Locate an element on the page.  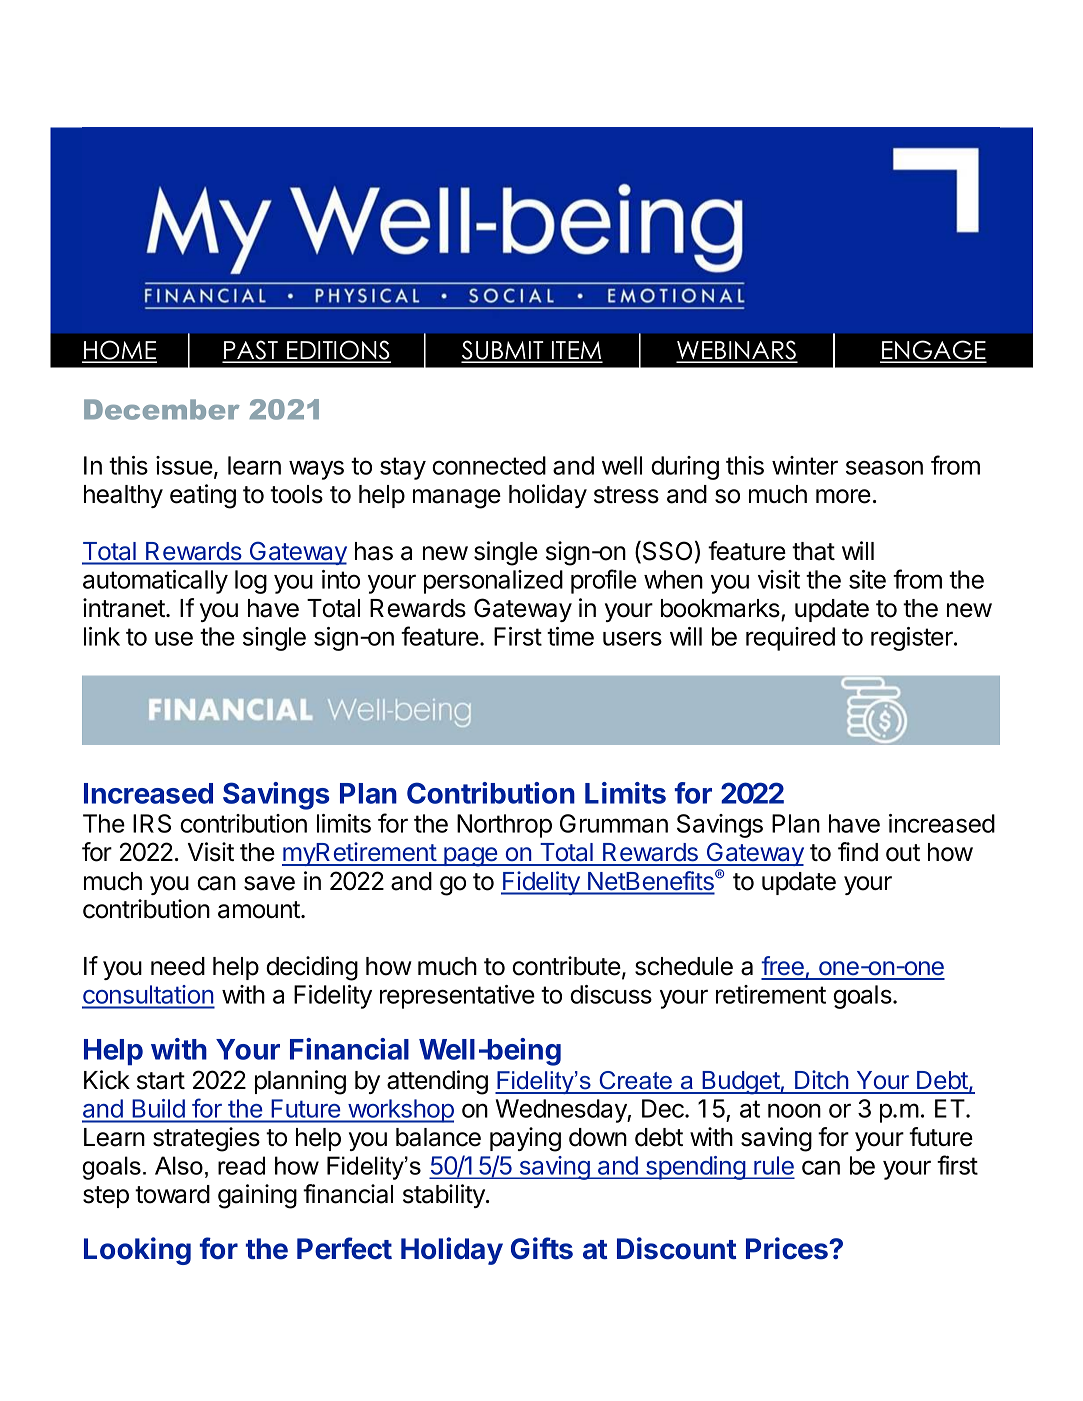
time is located at coordinates (570, 636).
